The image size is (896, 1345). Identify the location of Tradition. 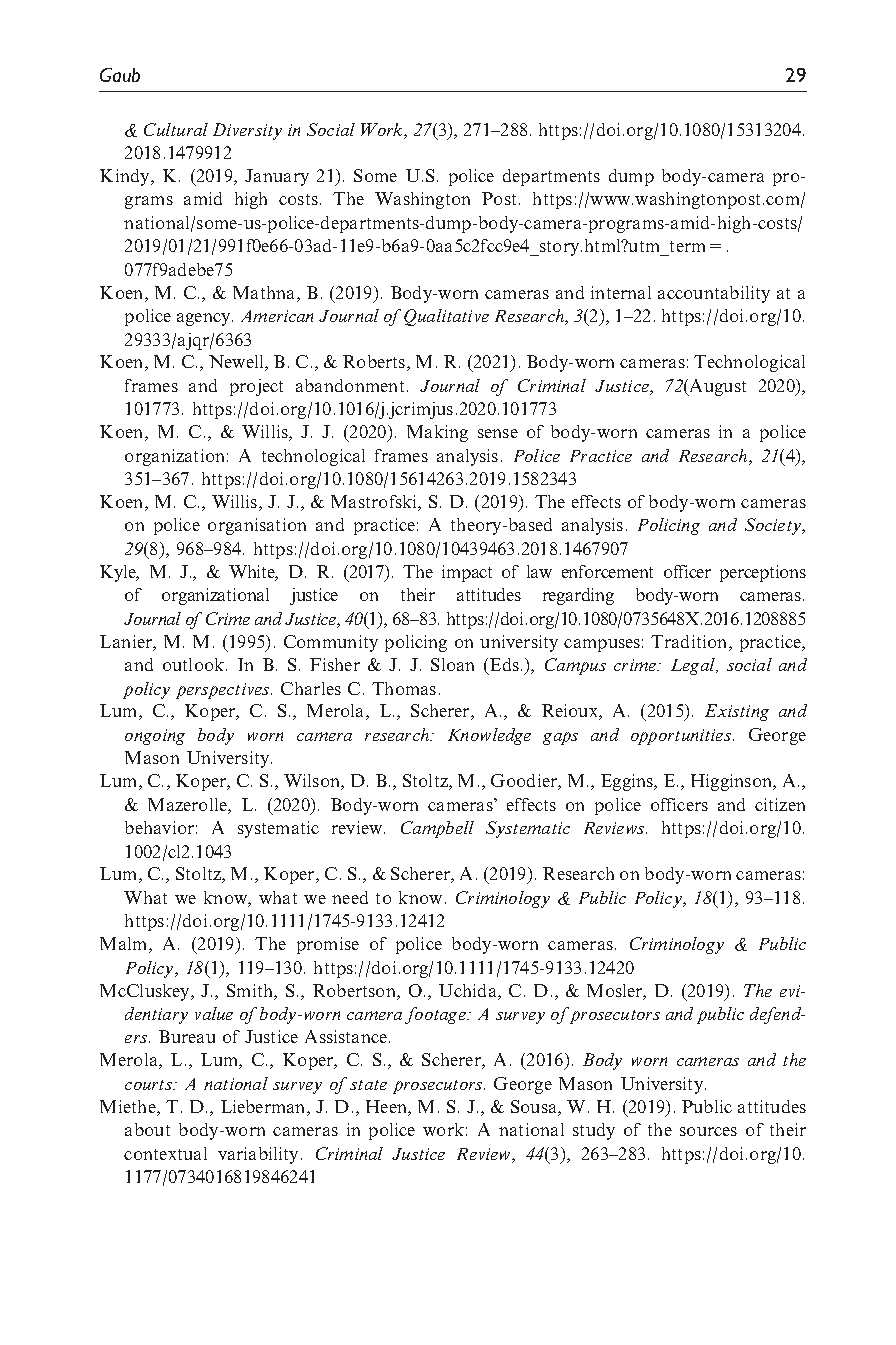
(690, 643).
